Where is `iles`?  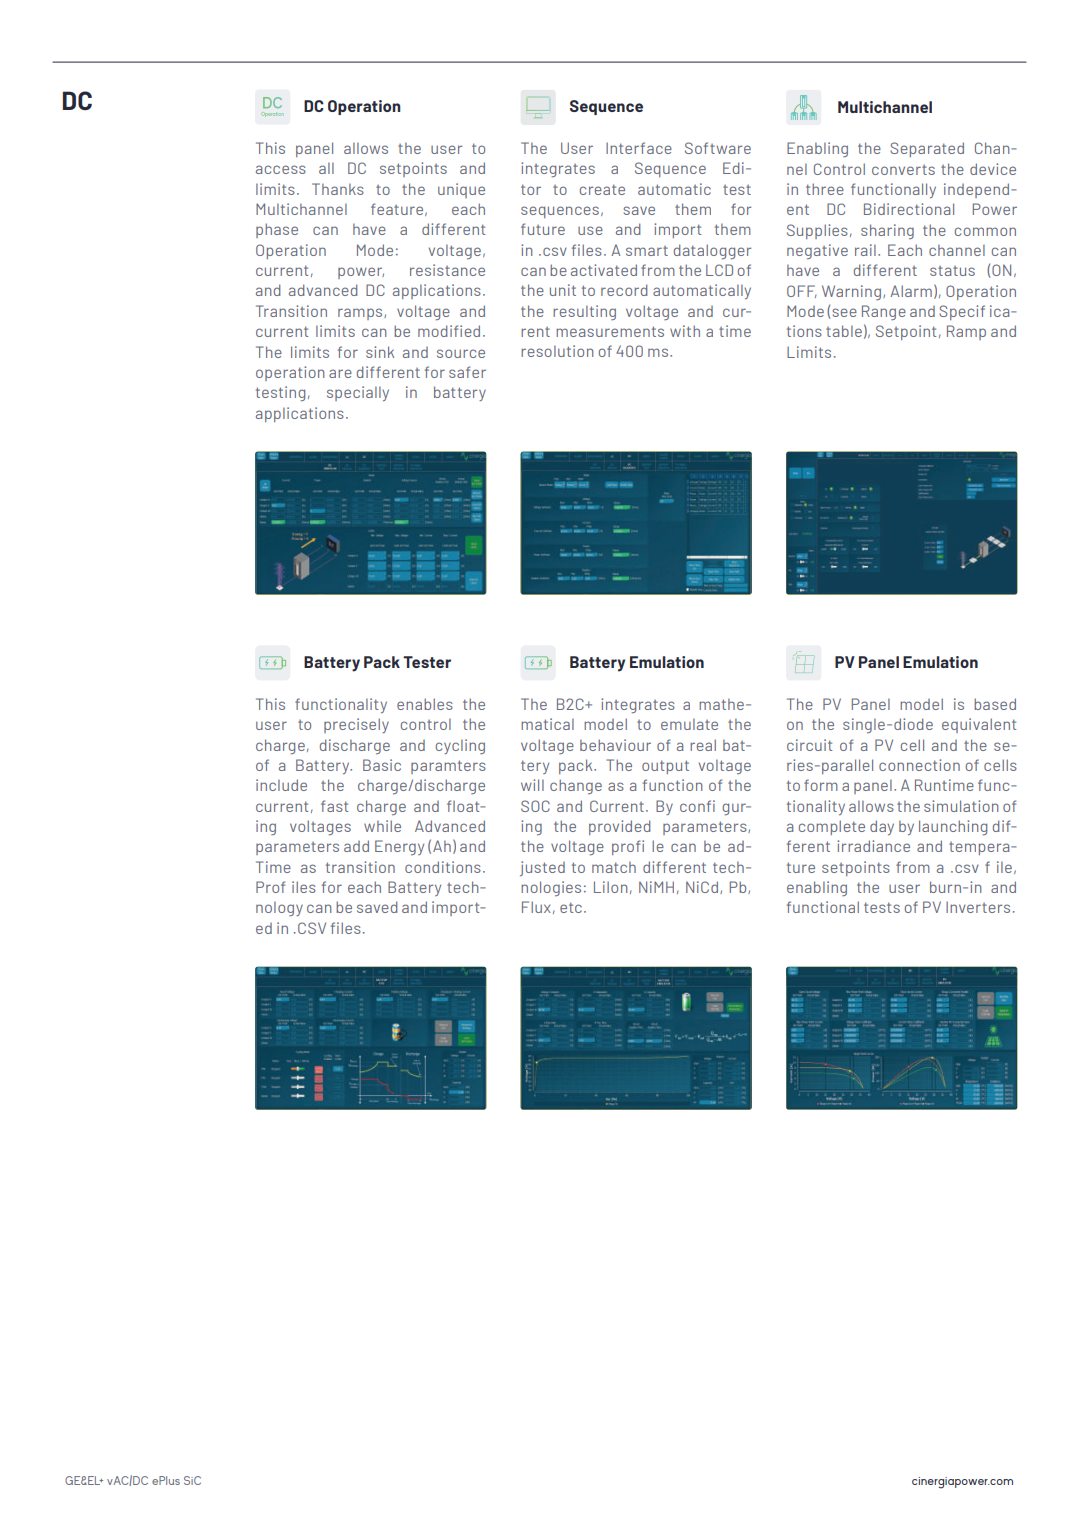
iles is located at coordinates (304, 887).
